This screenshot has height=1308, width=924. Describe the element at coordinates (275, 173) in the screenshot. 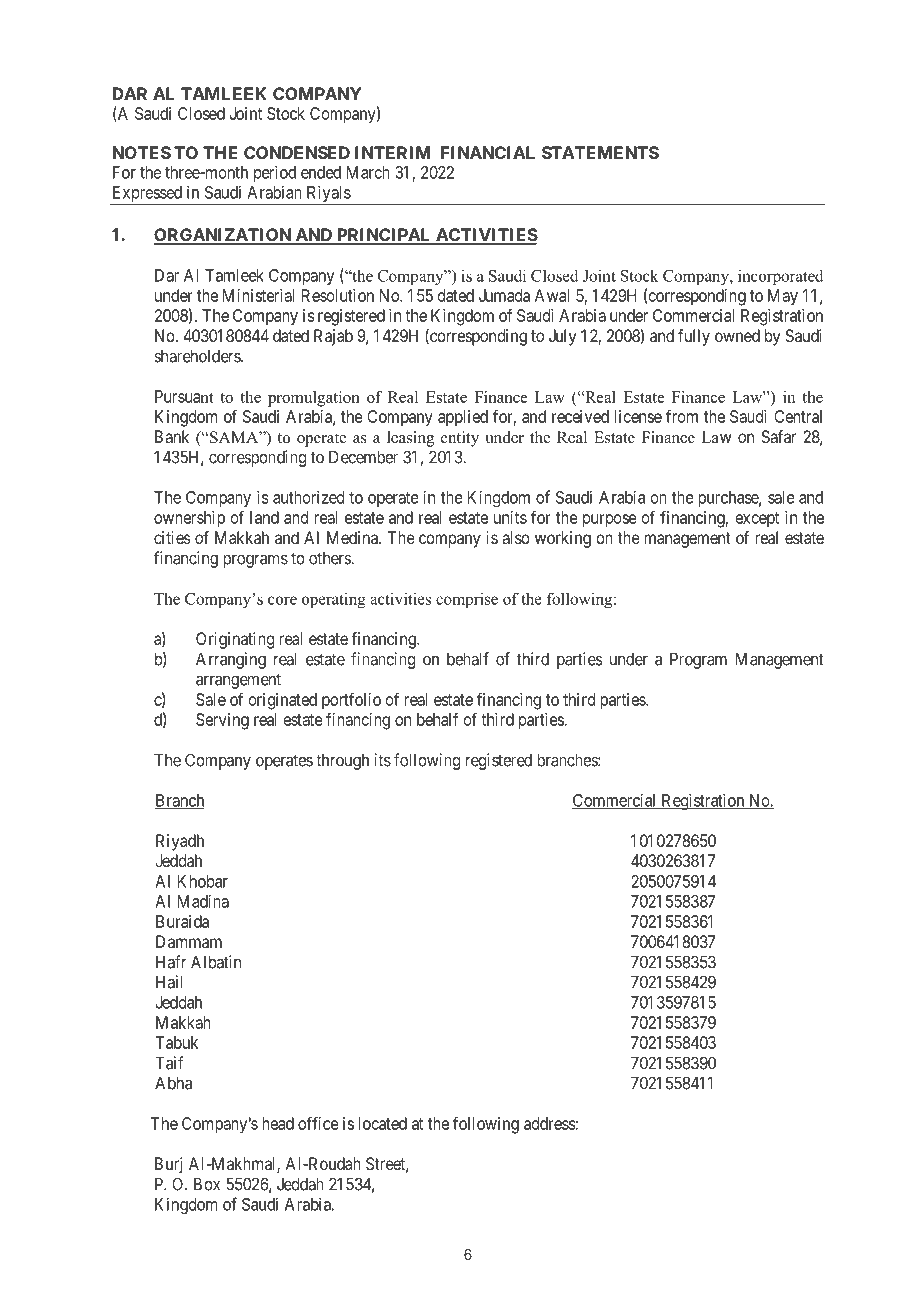

I see `period` at that location.
